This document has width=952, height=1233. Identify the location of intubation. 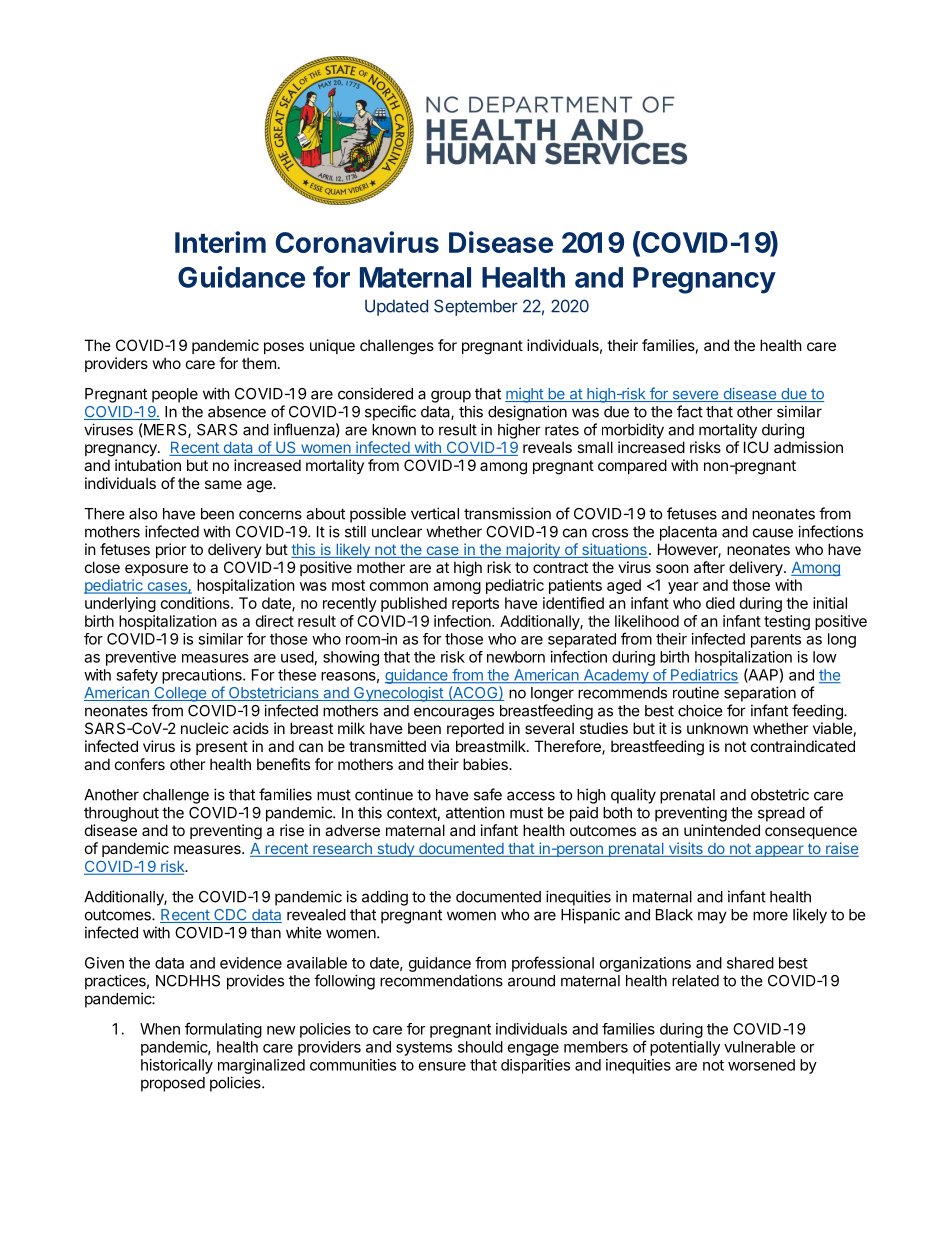
(148, 465).
